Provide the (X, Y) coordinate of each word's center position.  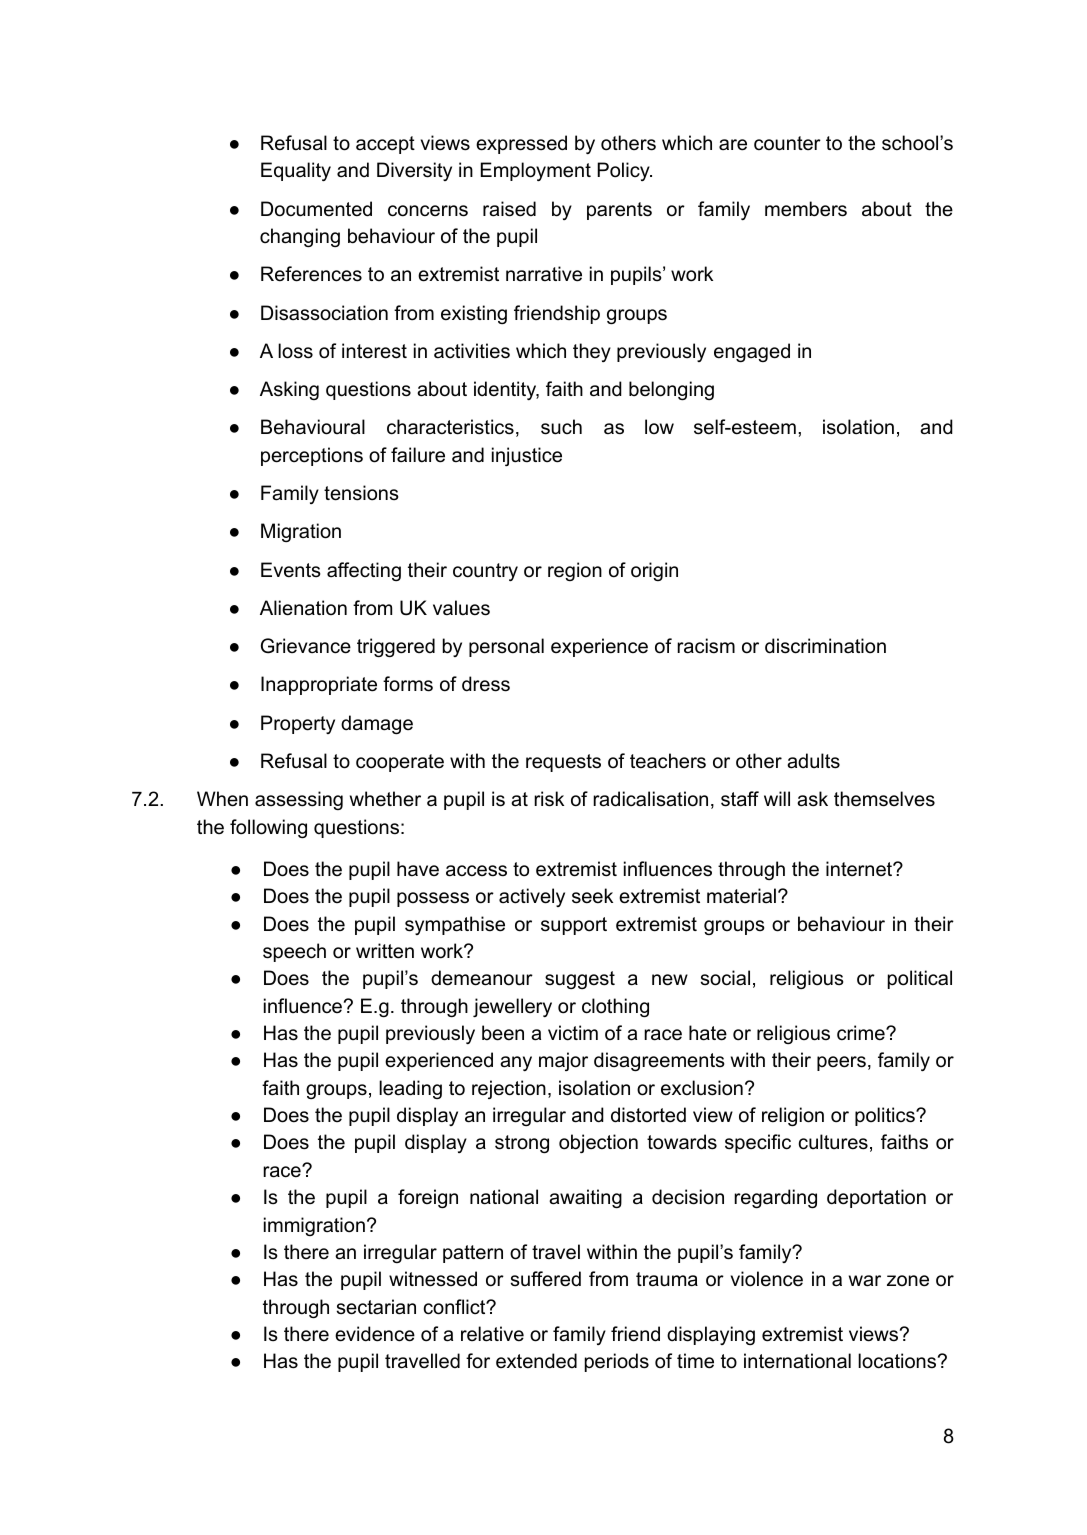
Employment (536, 171)
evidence (375, 1334)
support (574, 926)
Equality (296, 171)
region (575, 571)
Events (291, 570)
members (806, 209)
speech (294, 952)
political (920, 979)
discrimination (825, 646)
